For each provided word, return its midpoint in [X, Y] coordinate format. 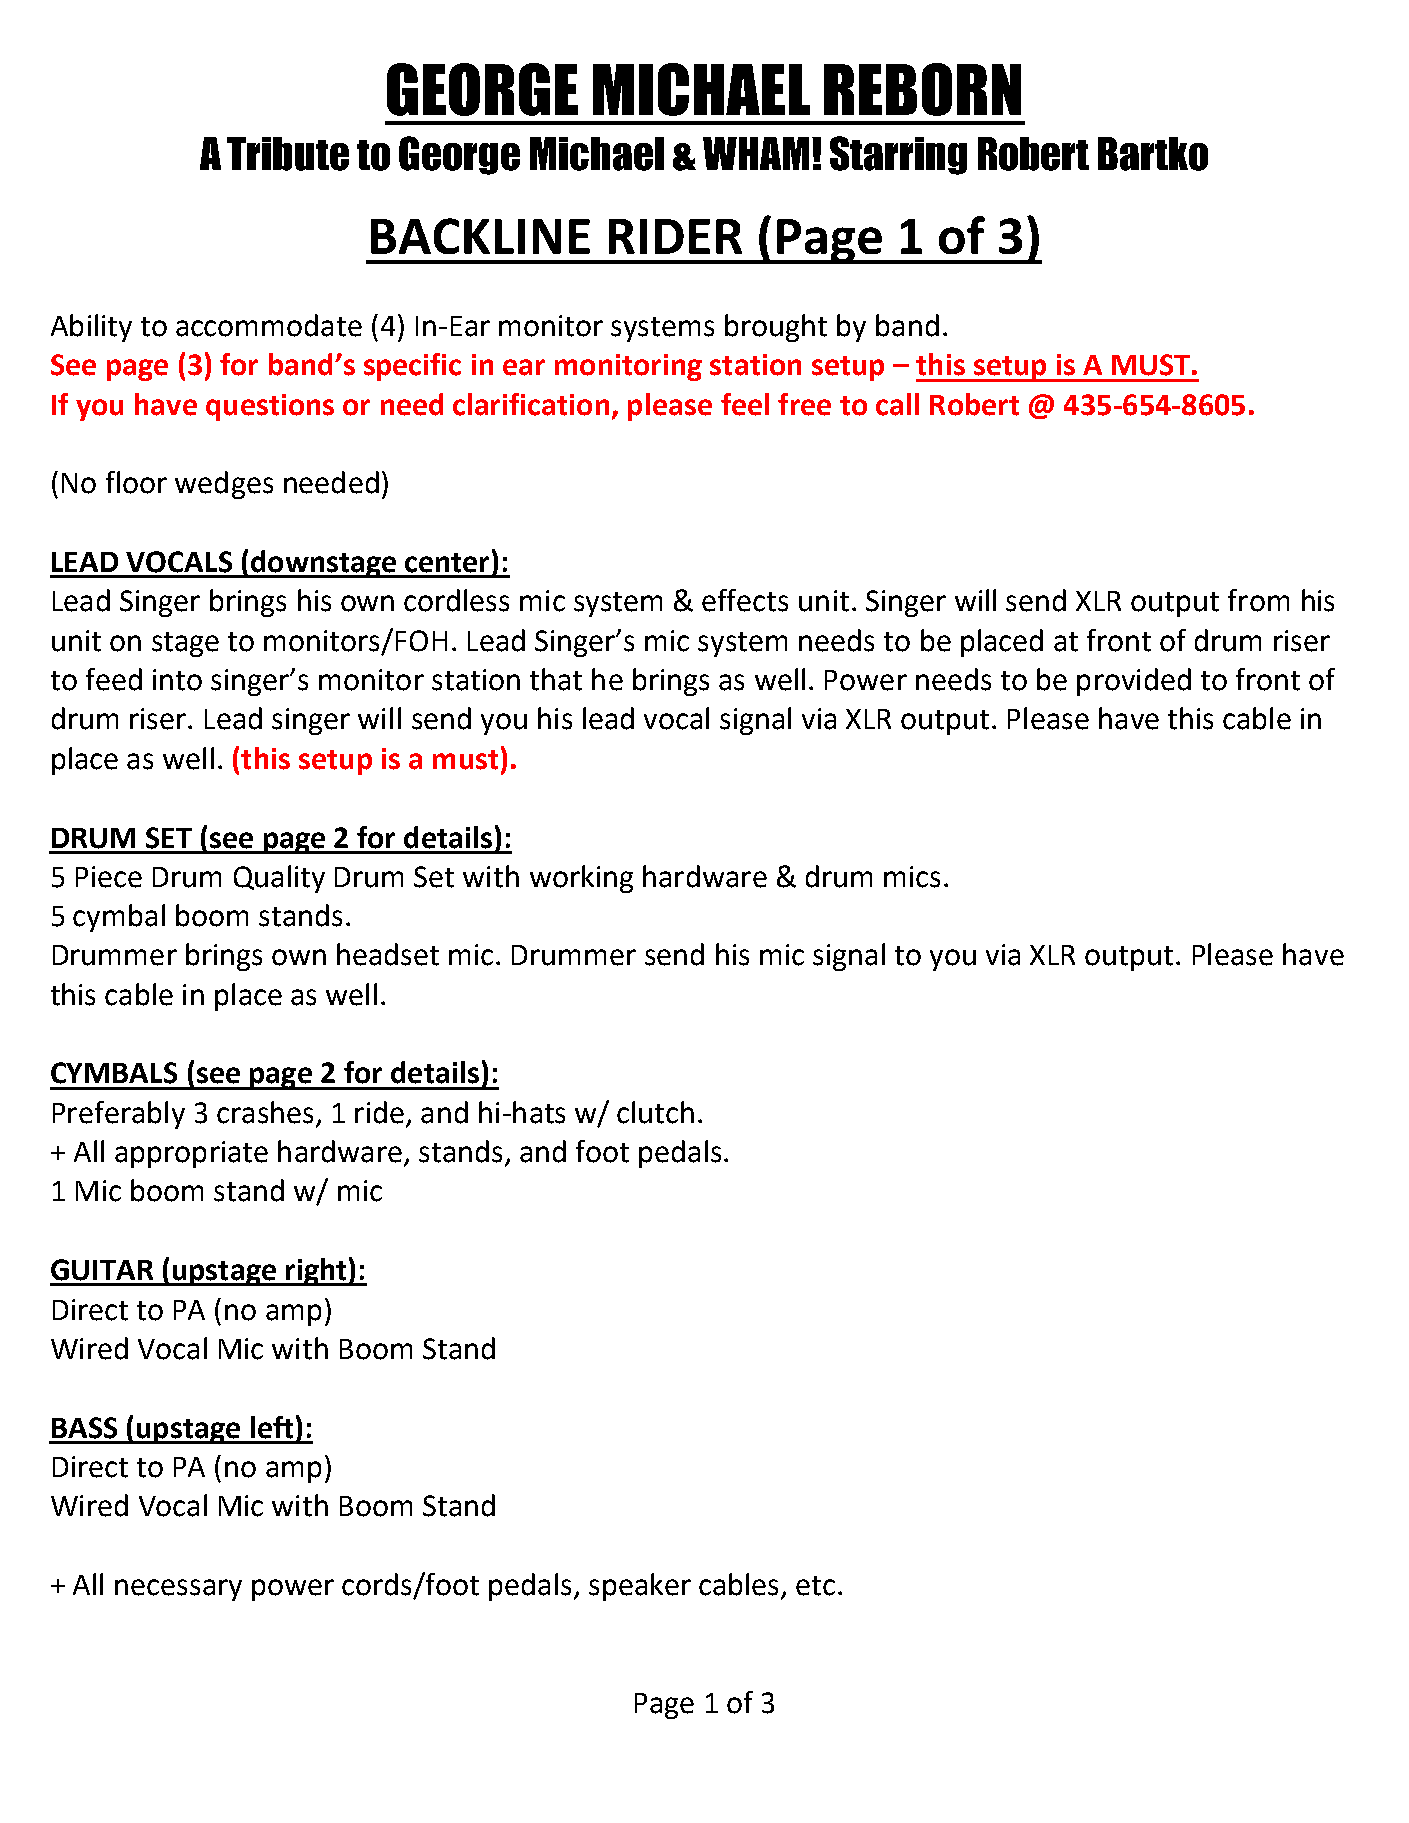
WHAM [756, 153]
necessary [178, 1590]
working [581, 879]
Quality [279, 879]
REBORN [922, 89]
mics [912, 877]
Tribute [288, 154]
